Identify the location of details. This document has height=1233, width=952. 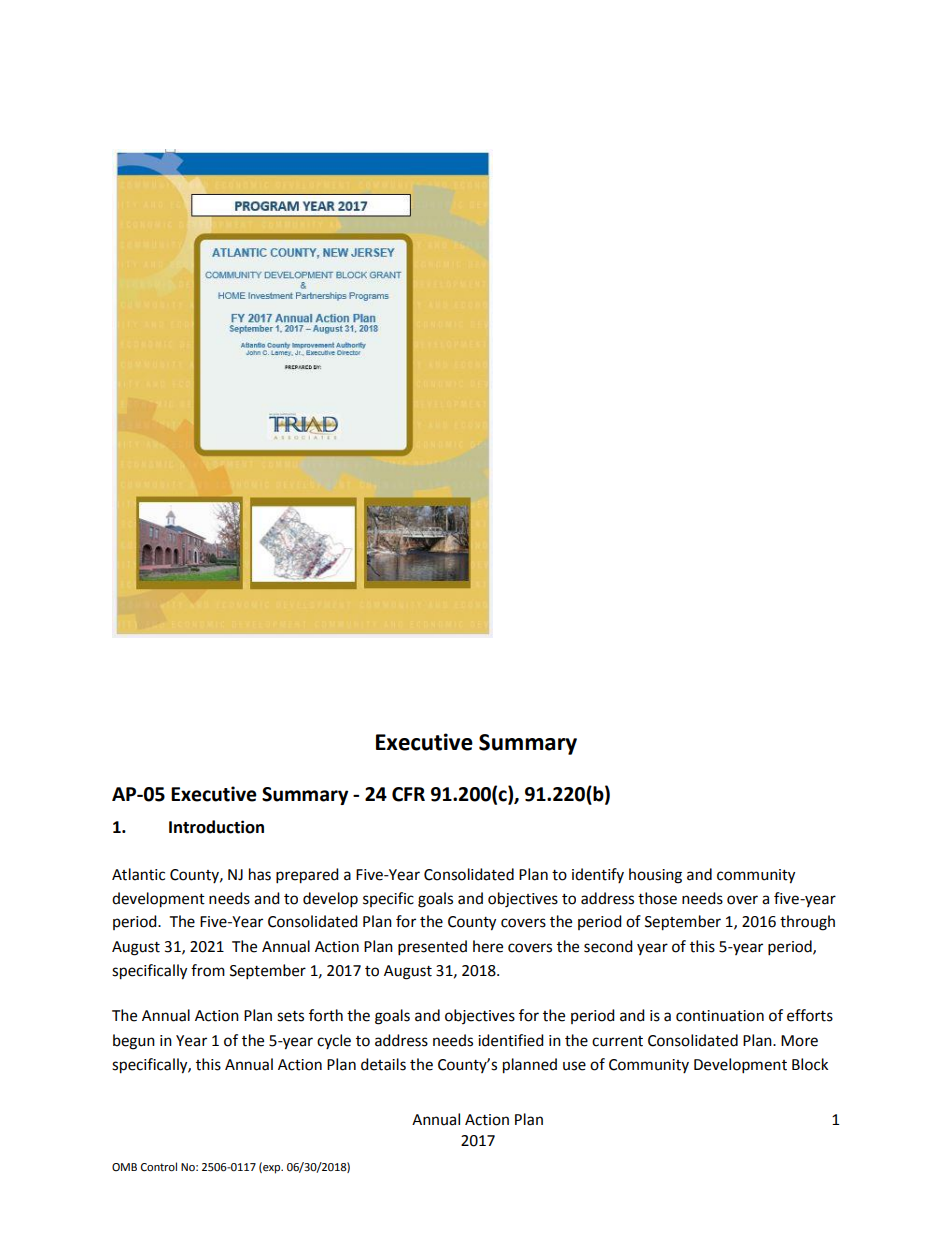
(383, 1064).
